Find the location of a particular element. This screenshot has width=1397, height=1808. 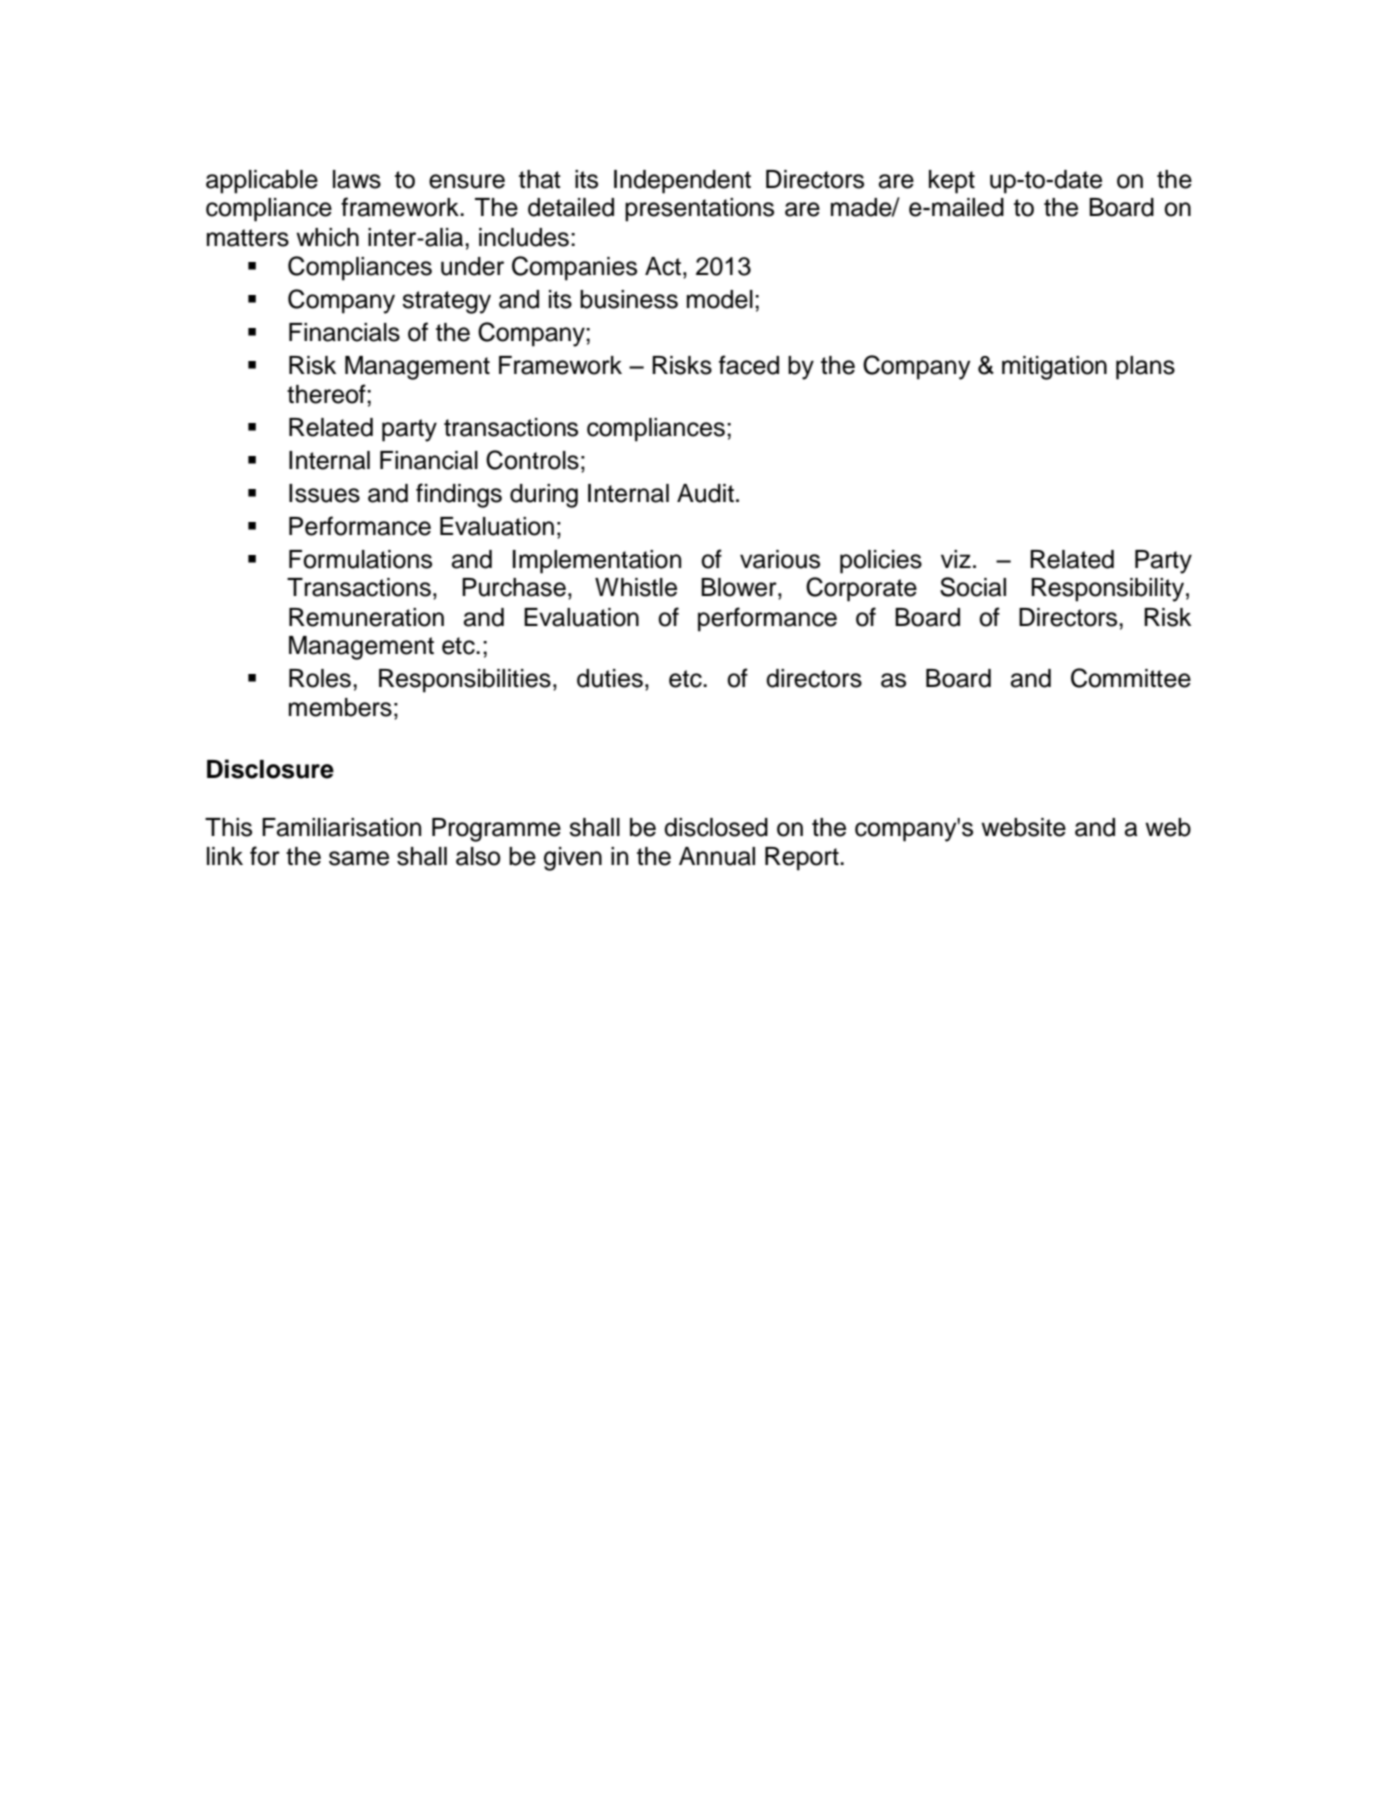

kept is located at coordinates (952, 182).
